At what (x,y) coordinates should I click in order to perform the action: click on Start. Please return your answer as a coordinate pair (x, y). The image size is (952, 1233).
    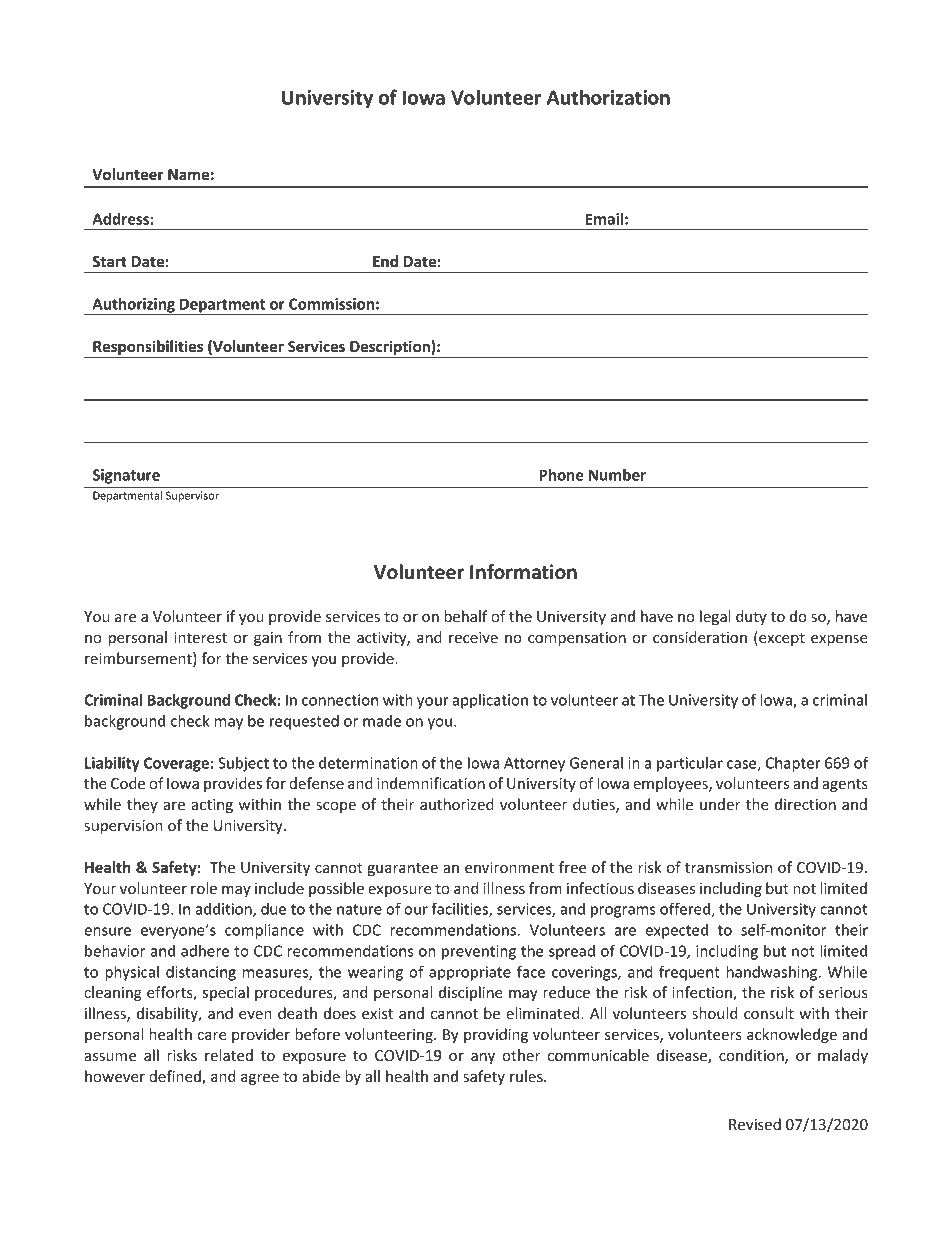
    Looking at the image, I should click on (110, 261).
